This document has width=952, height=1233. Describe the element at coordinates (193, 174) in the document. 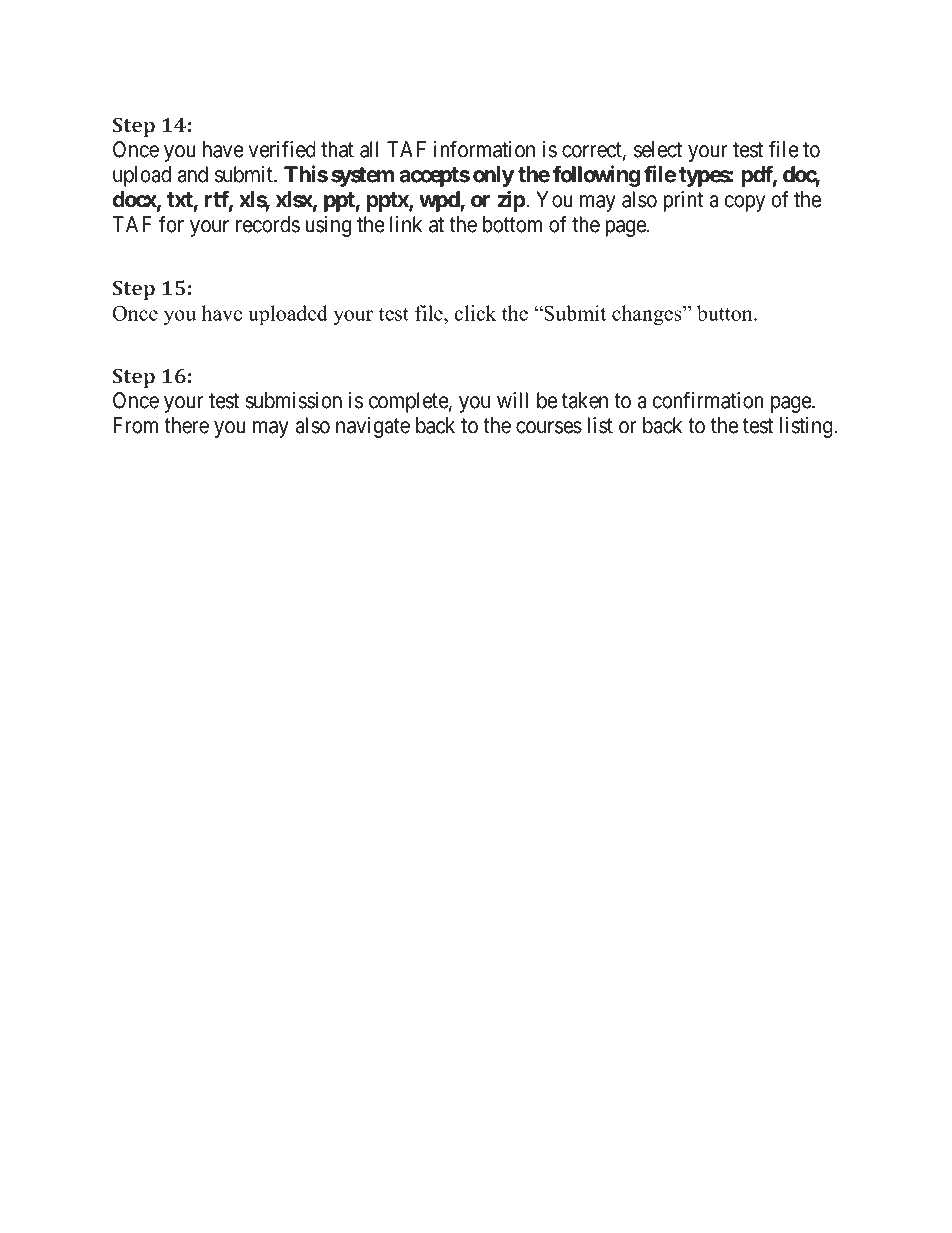

I see `and` at that location.
